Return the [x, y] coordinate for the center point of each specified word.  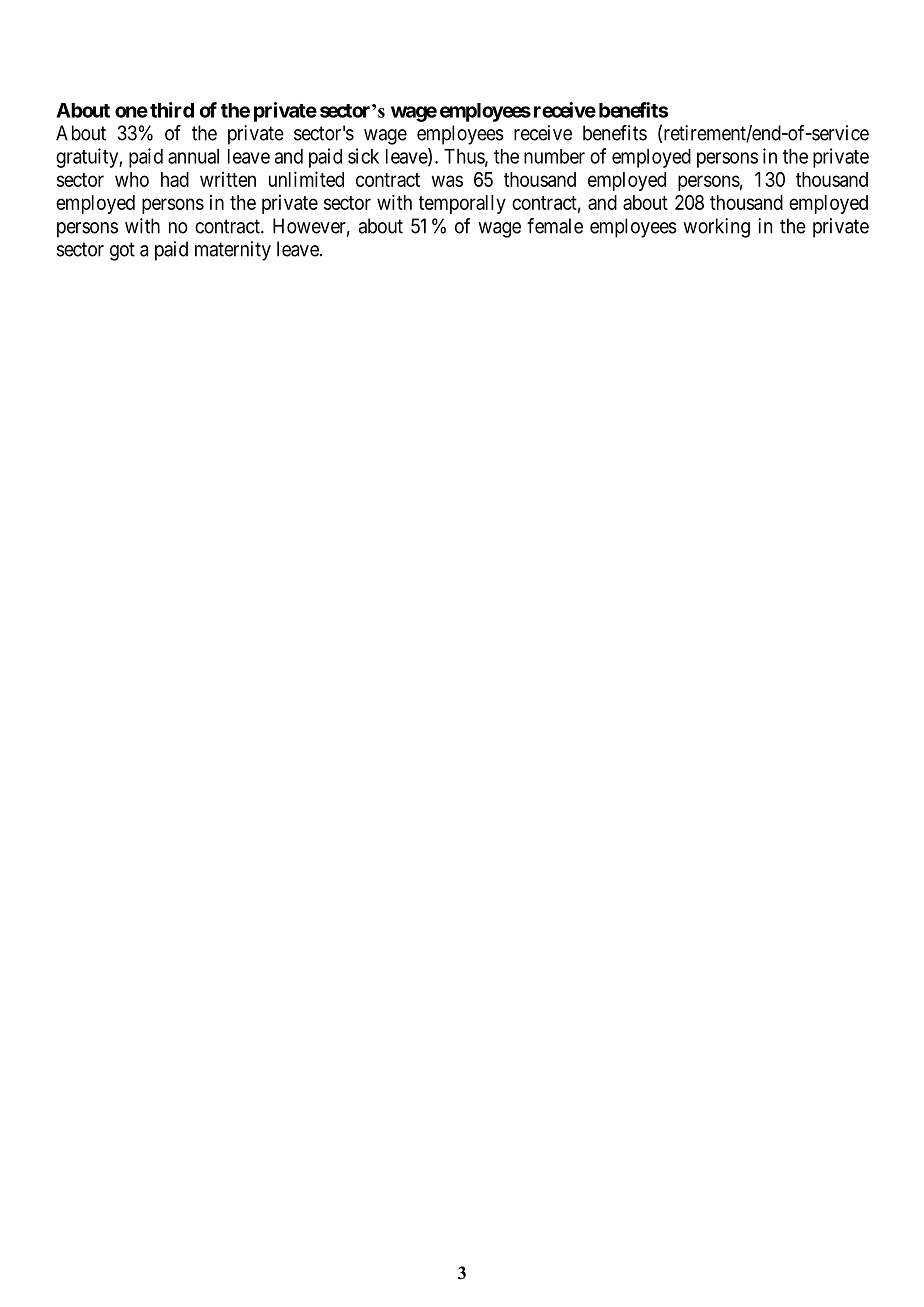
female [555, 226]
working [716, 228]
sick [363, 156]
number [554, 156]
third [172, 110]
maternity [233, 251]
